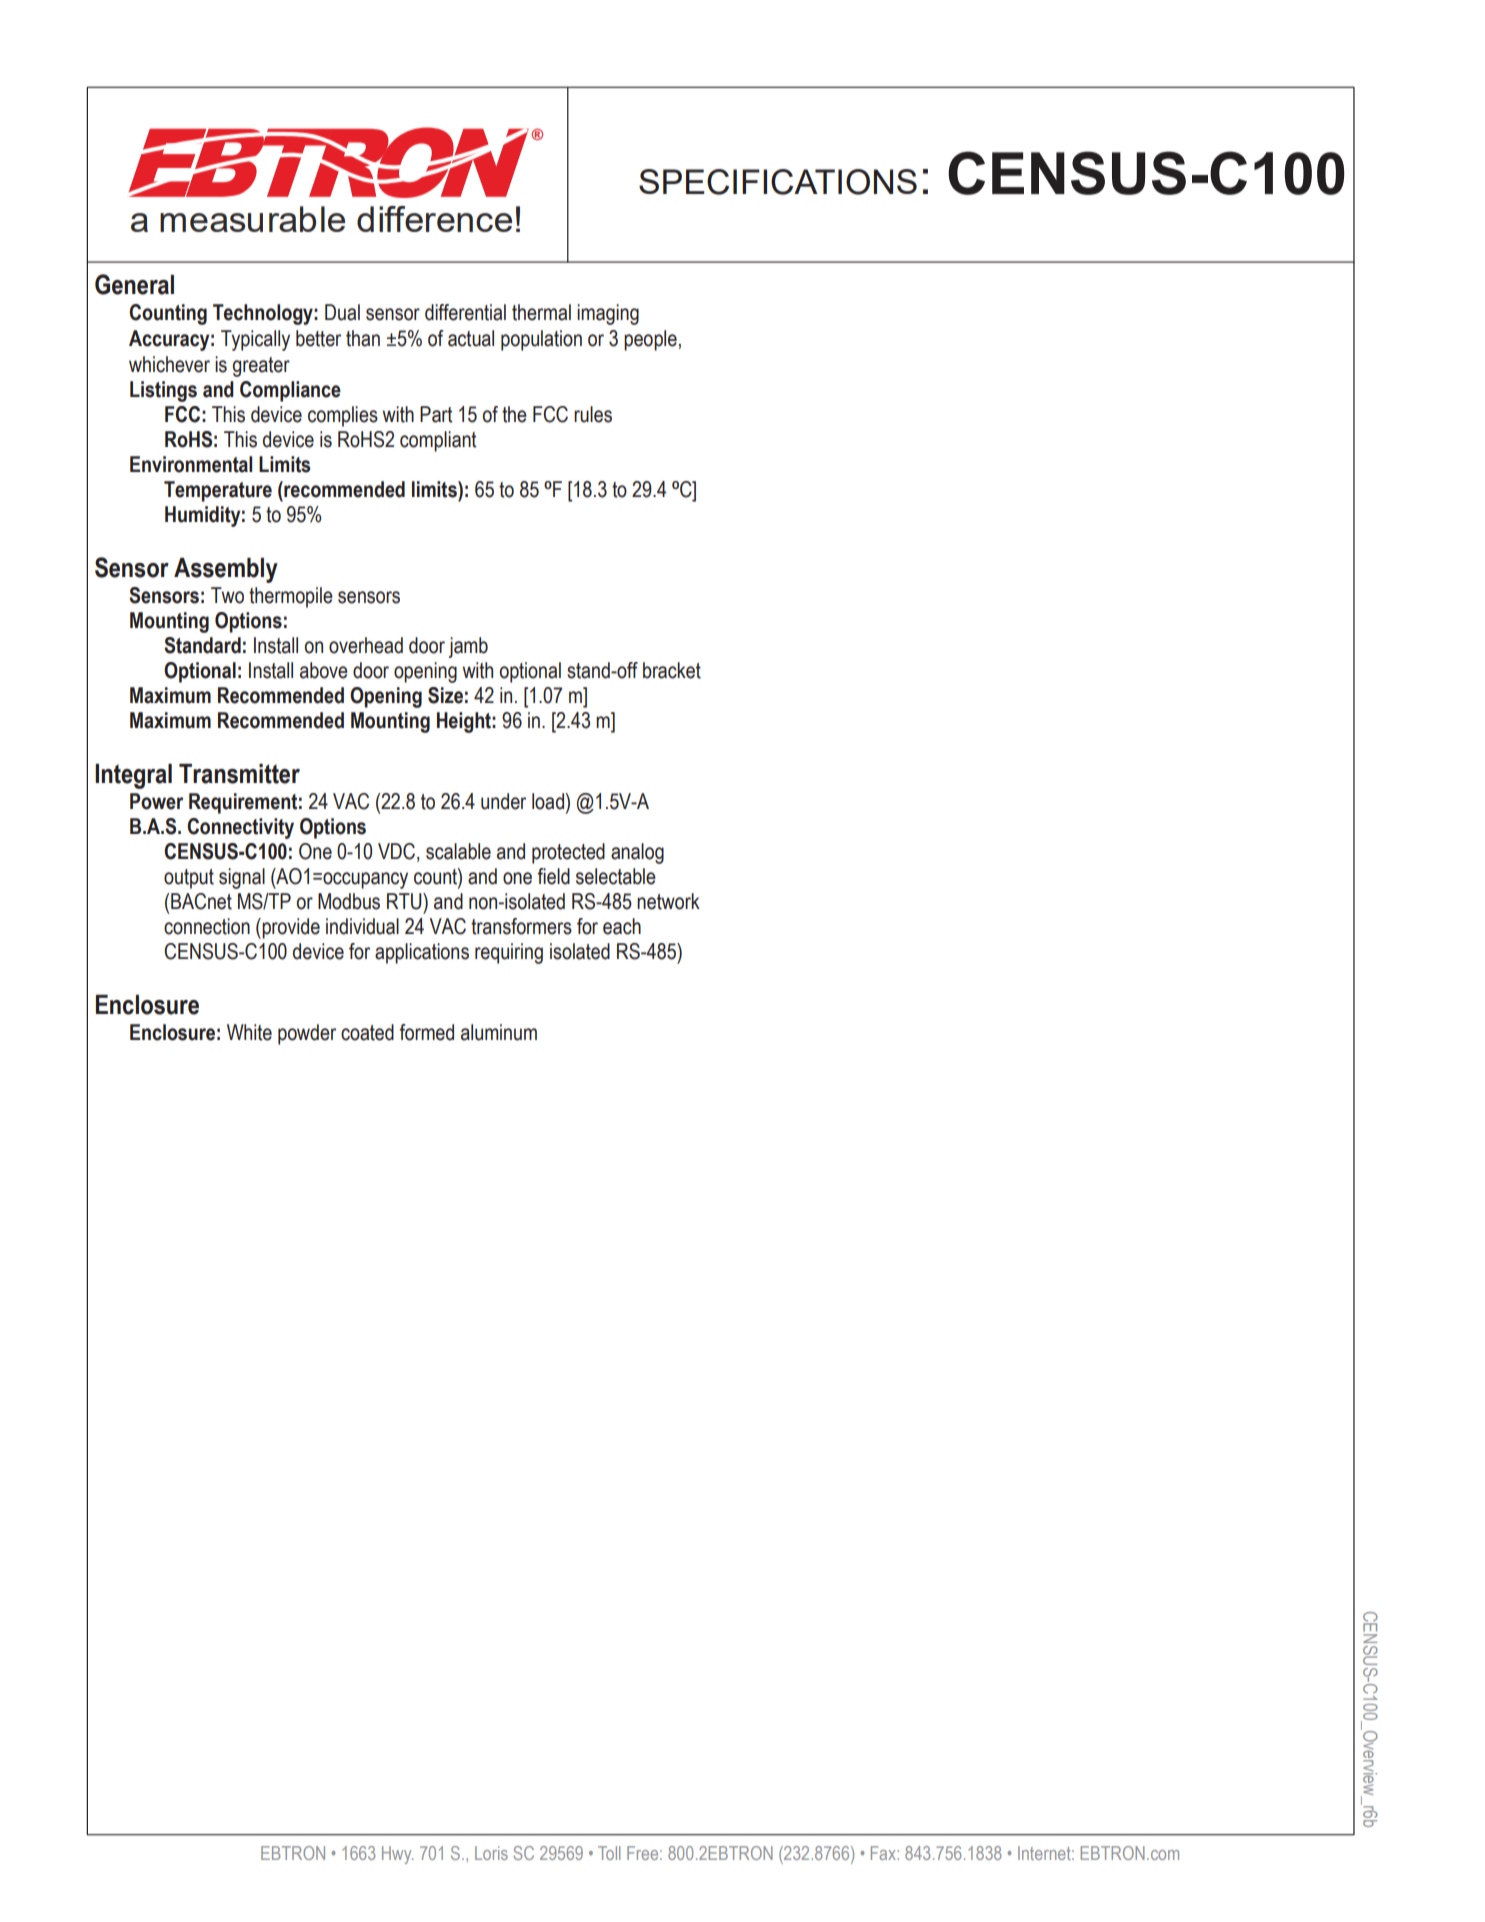  I want to click on formed, so click(426, 1032).
